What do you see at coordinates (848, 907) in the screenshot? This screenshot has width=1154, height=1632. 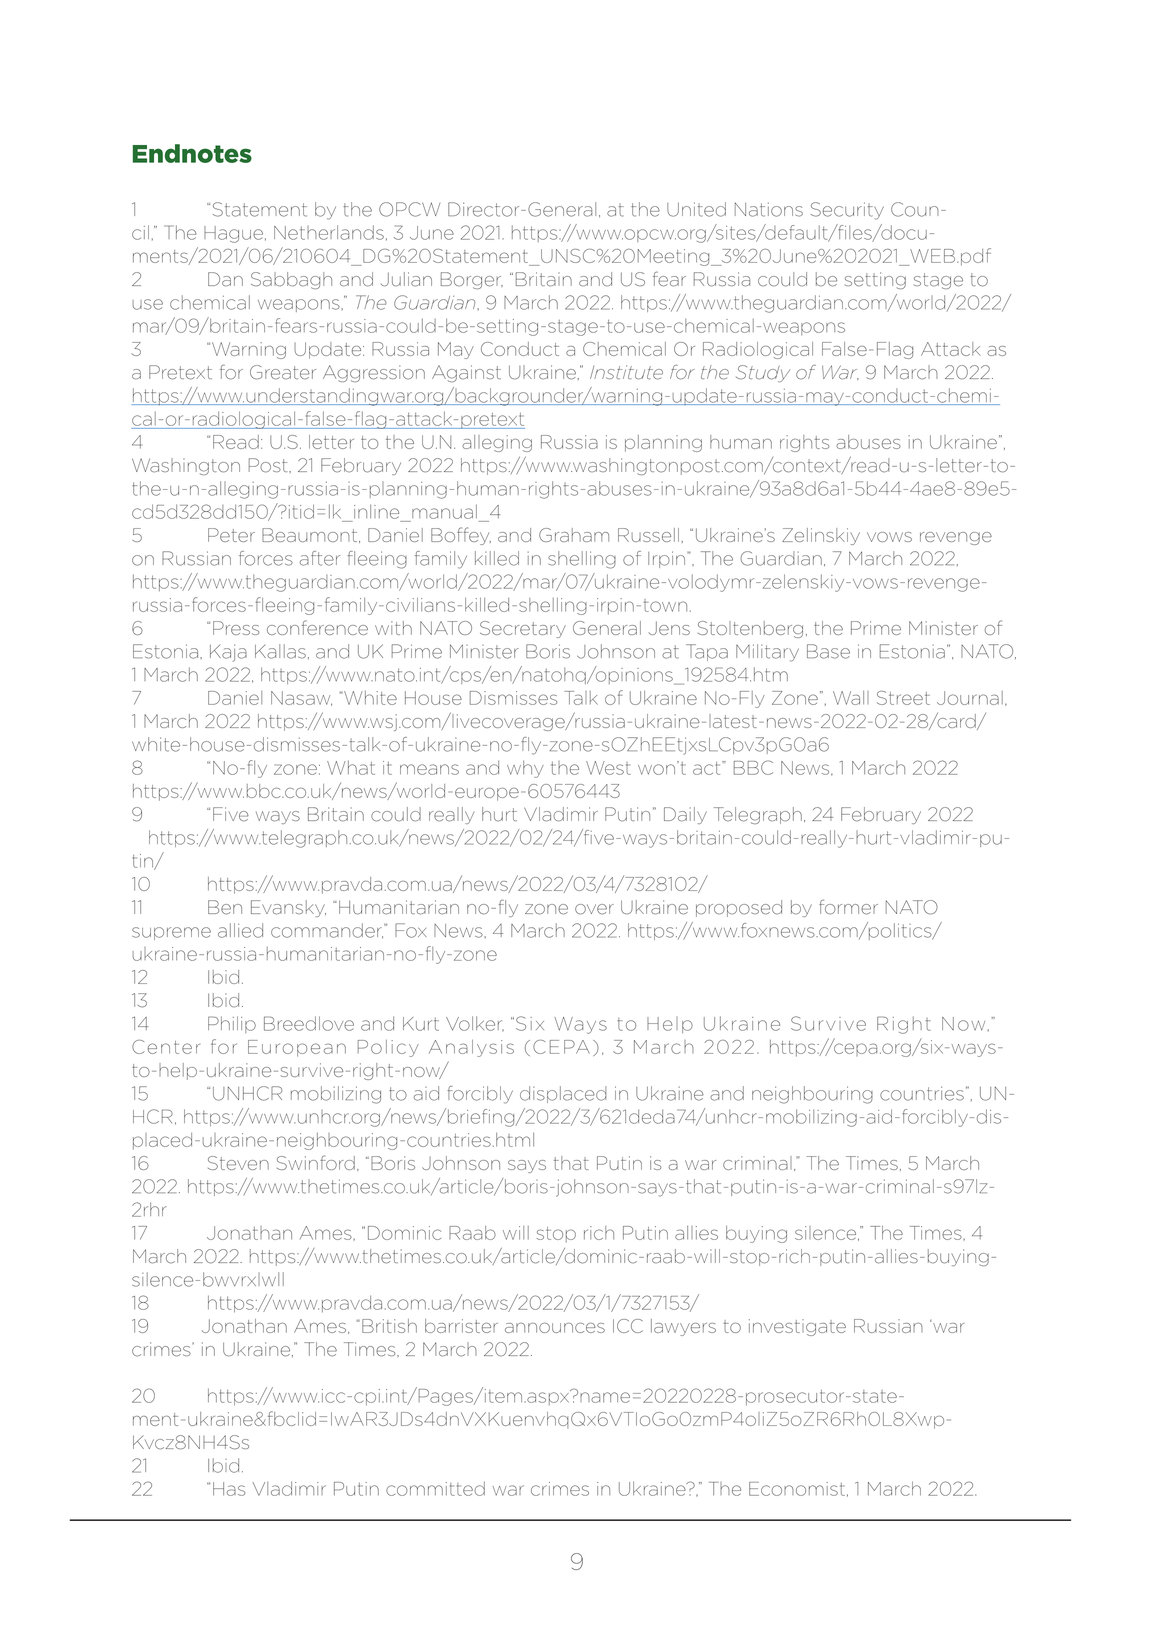 I see `former` at bounding box center [848, 907].
